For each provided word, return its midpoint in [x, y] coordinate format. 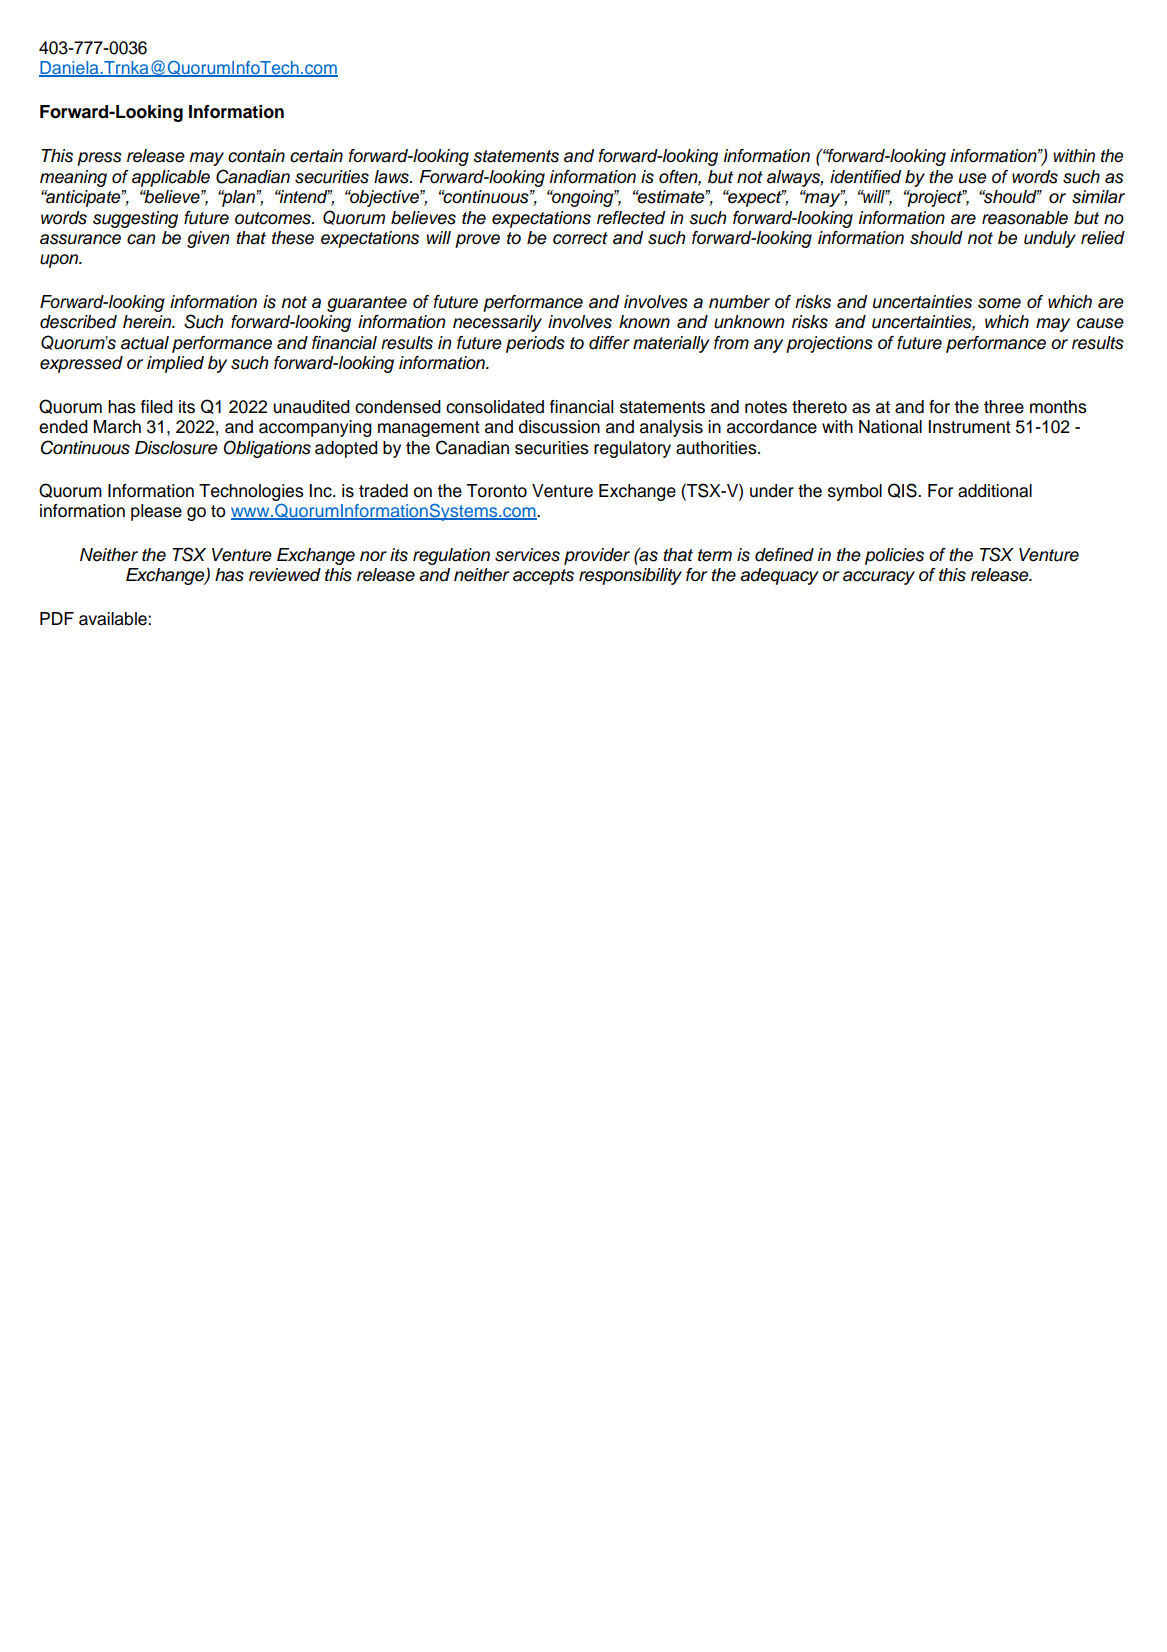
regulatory [632, 449]
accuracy [879, 578]
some [999, 303]
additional [995, 491]
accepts [543, 577]
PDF [57, 618]
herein [148, 322]
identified [865, 177]
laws [392, 177]
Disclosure [176, 448]
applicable [171, 178]
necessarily [497, 323]
